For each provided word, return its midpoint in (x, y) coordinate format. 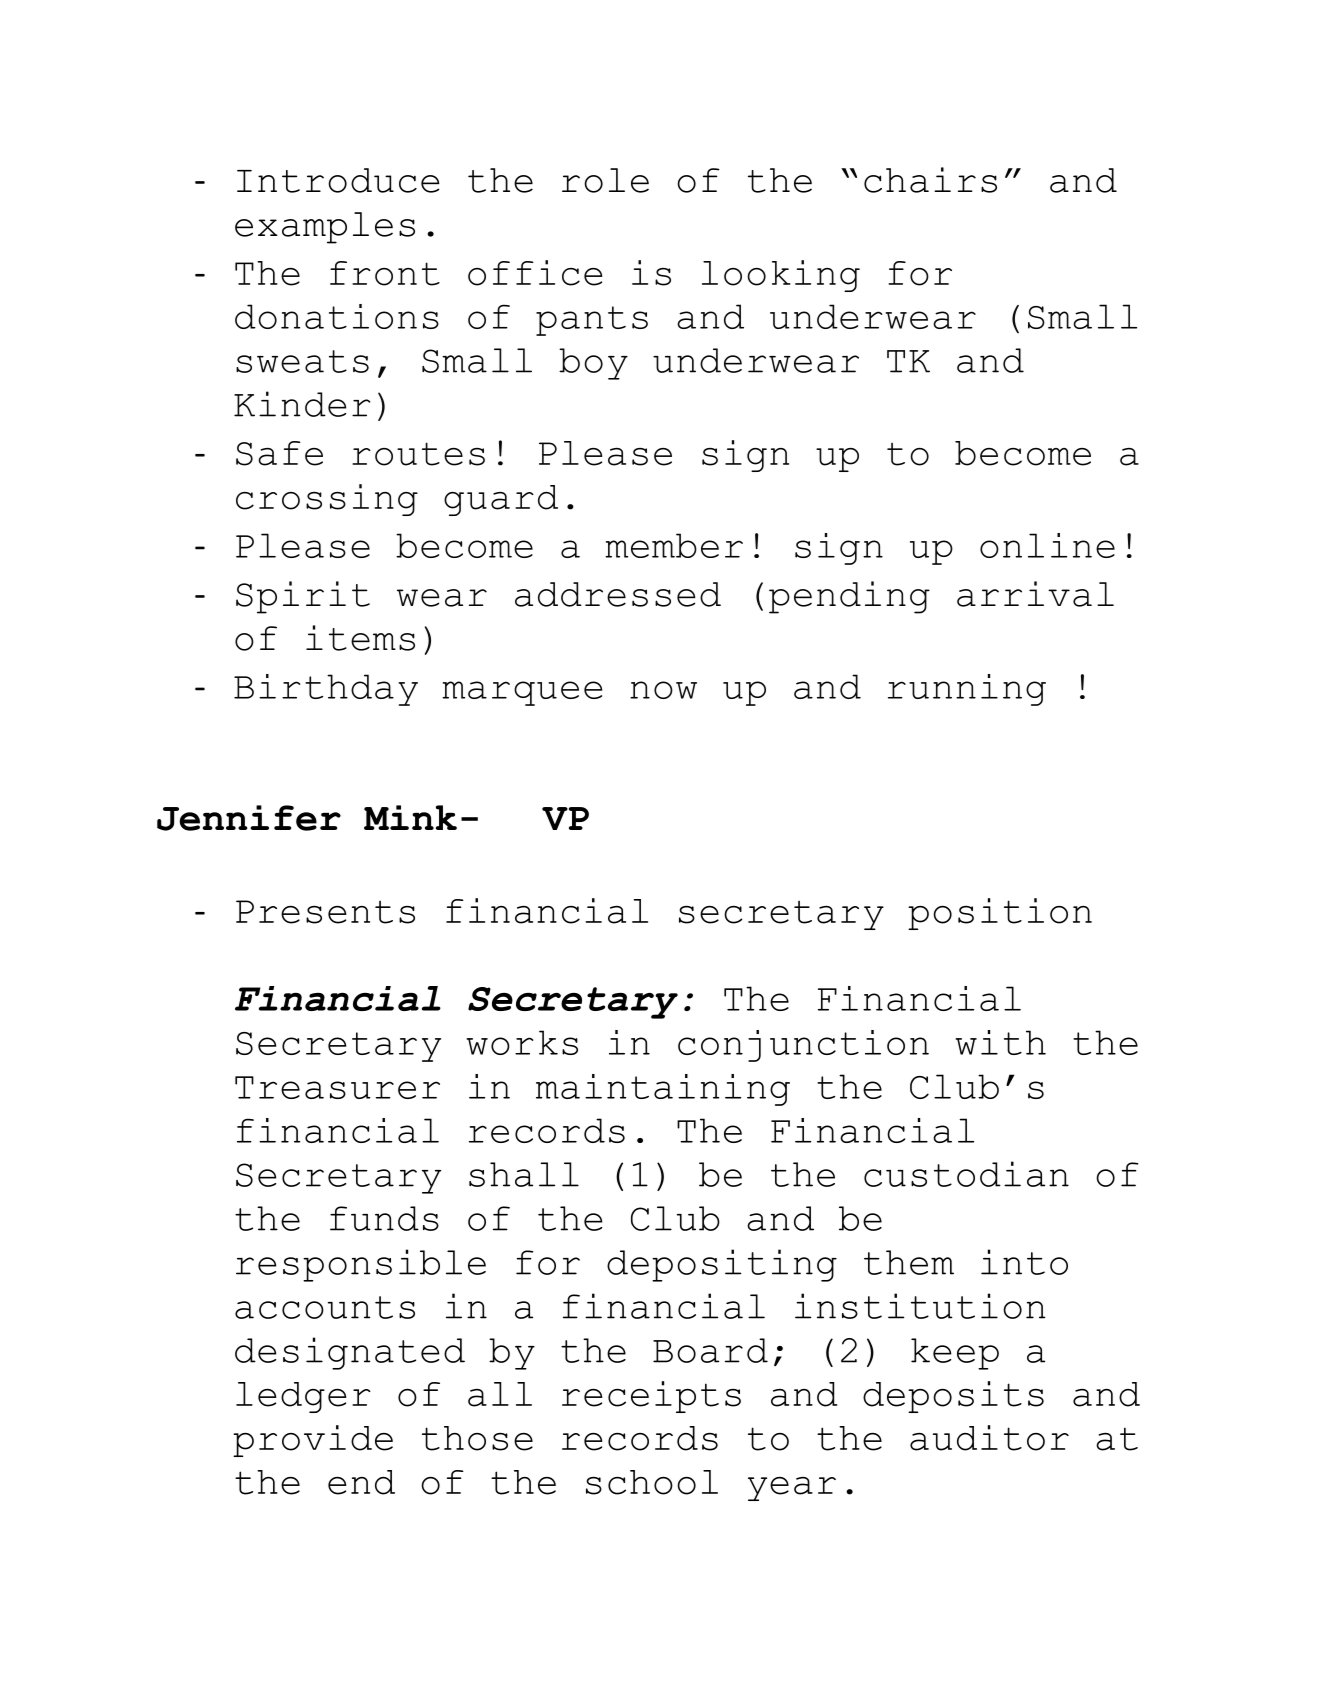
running (967, 690)
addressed (618, 594)
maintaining (663, 1090)
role (605, 180)
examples (325, 228)
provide (313, 1441)
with (1000, 1042)
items (360, 638)
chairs (930, 180)
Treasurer (337, 1087)
